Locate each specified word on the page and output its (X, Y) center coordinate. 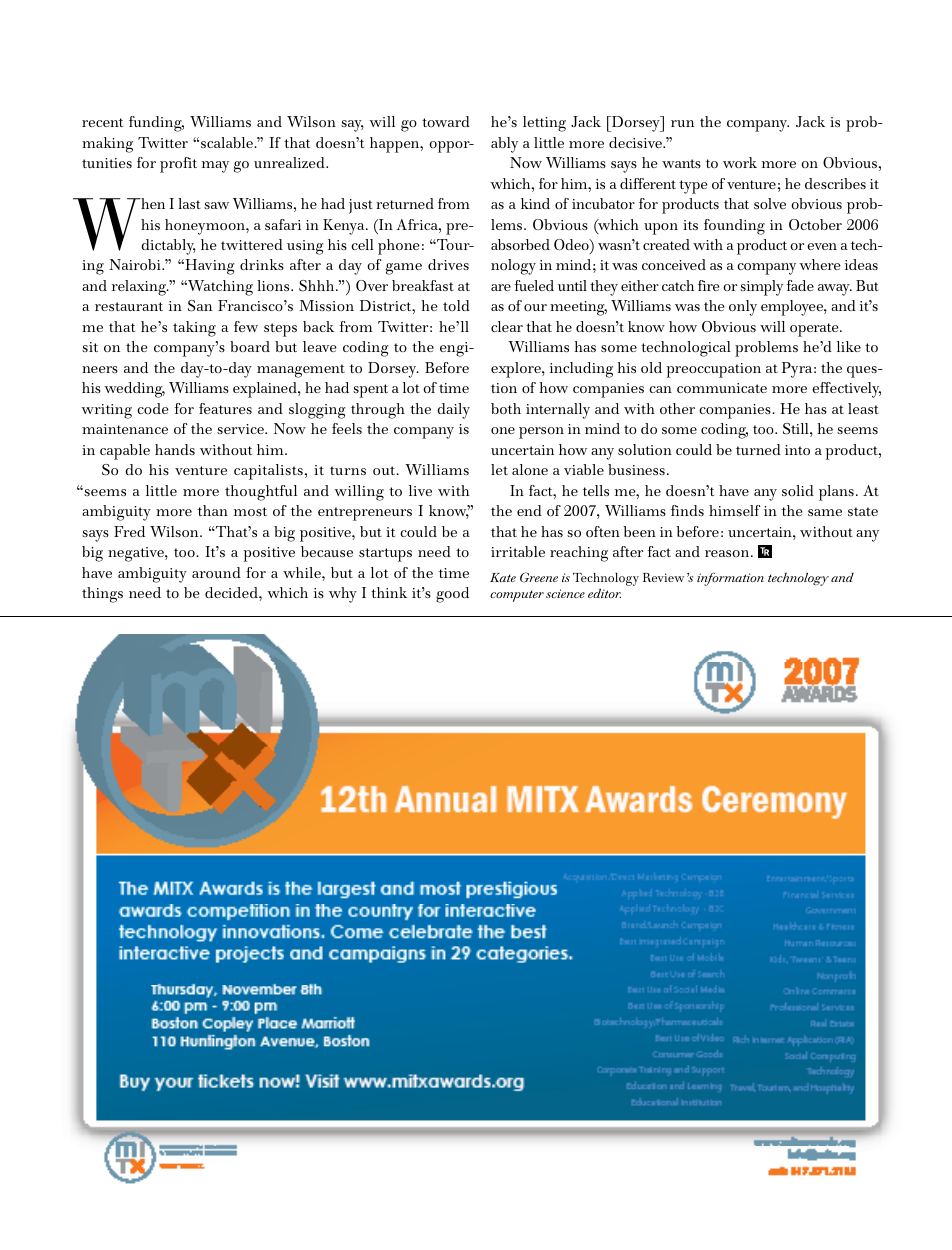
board (250, 346)
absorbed (520, 244)
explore (517, 370)
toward (446, 121)
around (216, 572)
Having (209, 267)
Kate (503, 577)
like (849, 346)
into (797, 450)
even (822, 246)
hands (175, 449)
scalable (228, 142)
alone (530, 469)
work (740, 162)
